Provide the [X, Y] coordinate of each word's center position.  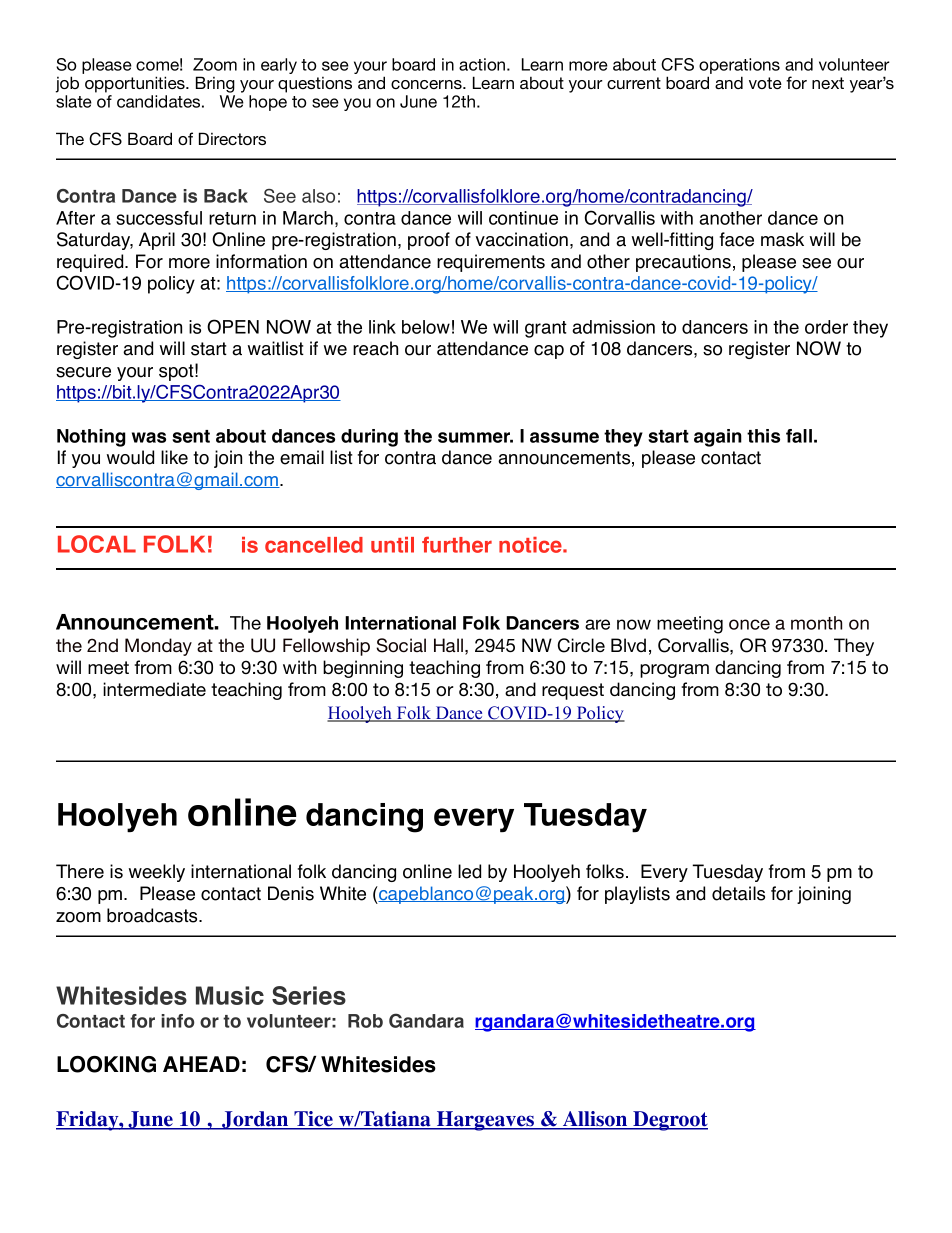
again [718, 438]
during [369, 438]
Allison [595, 1120]
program [674, 671]
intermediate [154, 689]
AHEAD [201, 1064]
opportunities [136, 84]
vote [765, 83]
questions [315, 85]
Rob [365, 1021]
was [149, 437]
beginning [363, 669]
